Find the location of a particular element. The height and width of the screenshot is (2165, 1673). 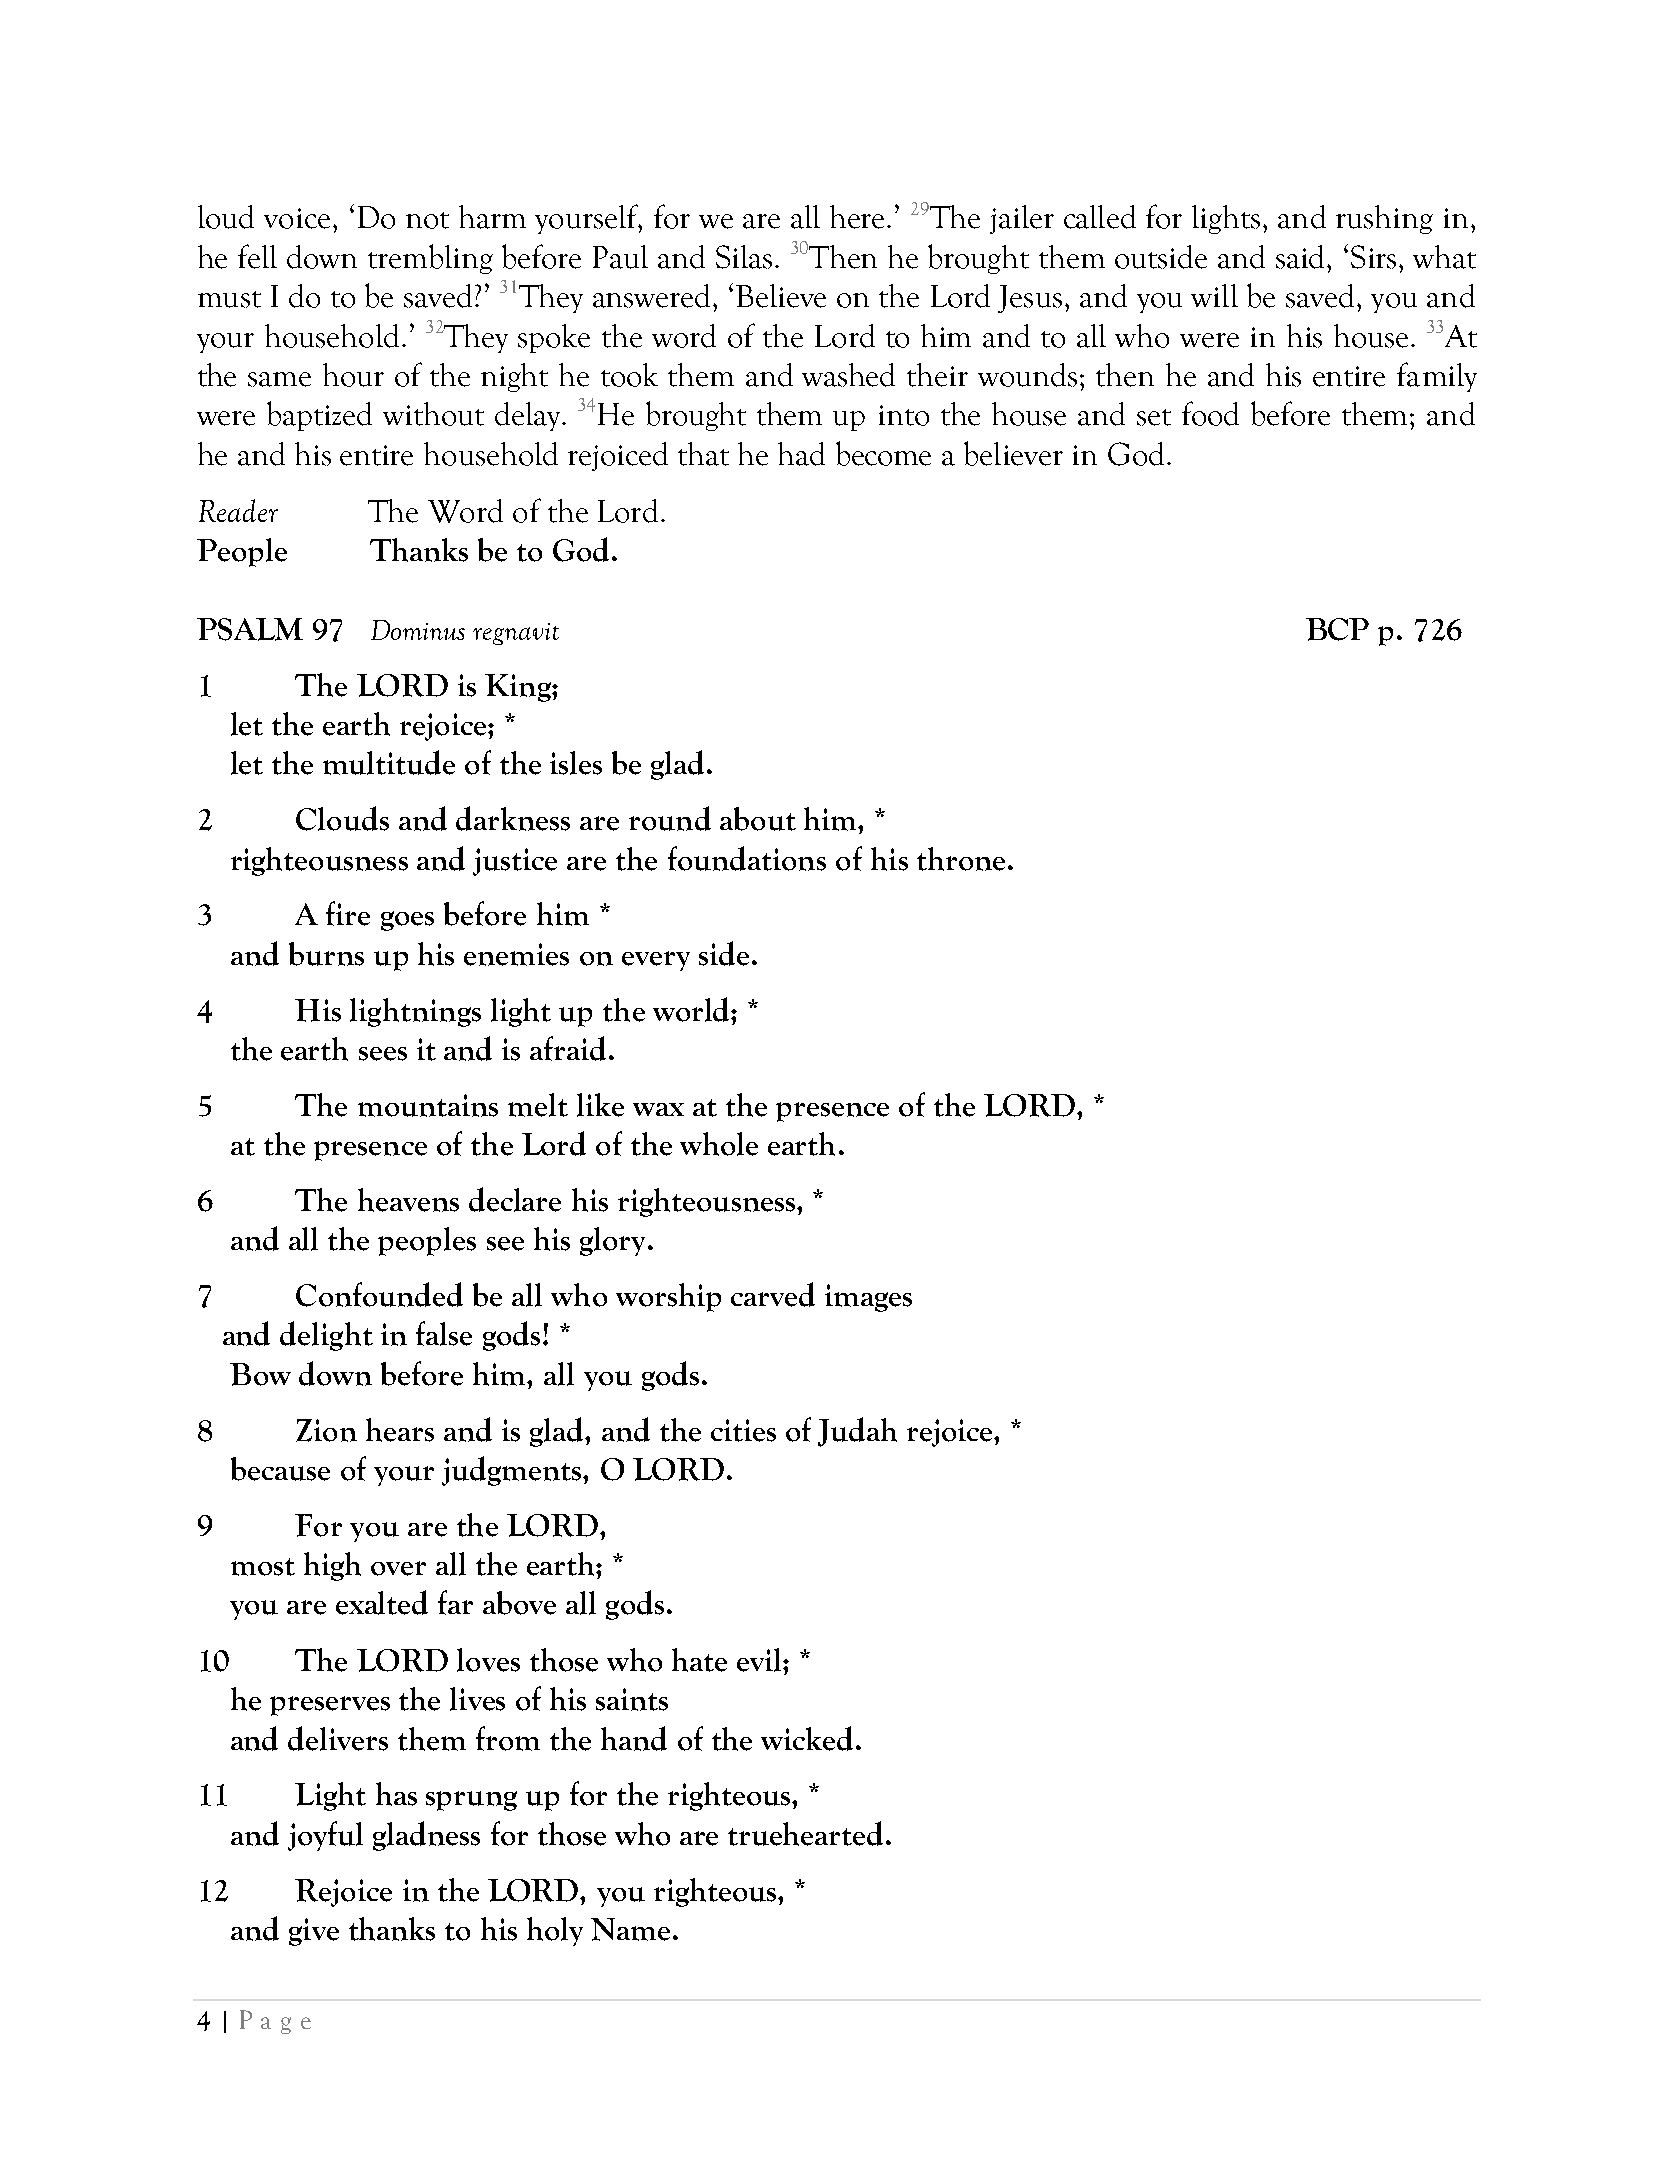

about is located at coordinates (758, 819).
